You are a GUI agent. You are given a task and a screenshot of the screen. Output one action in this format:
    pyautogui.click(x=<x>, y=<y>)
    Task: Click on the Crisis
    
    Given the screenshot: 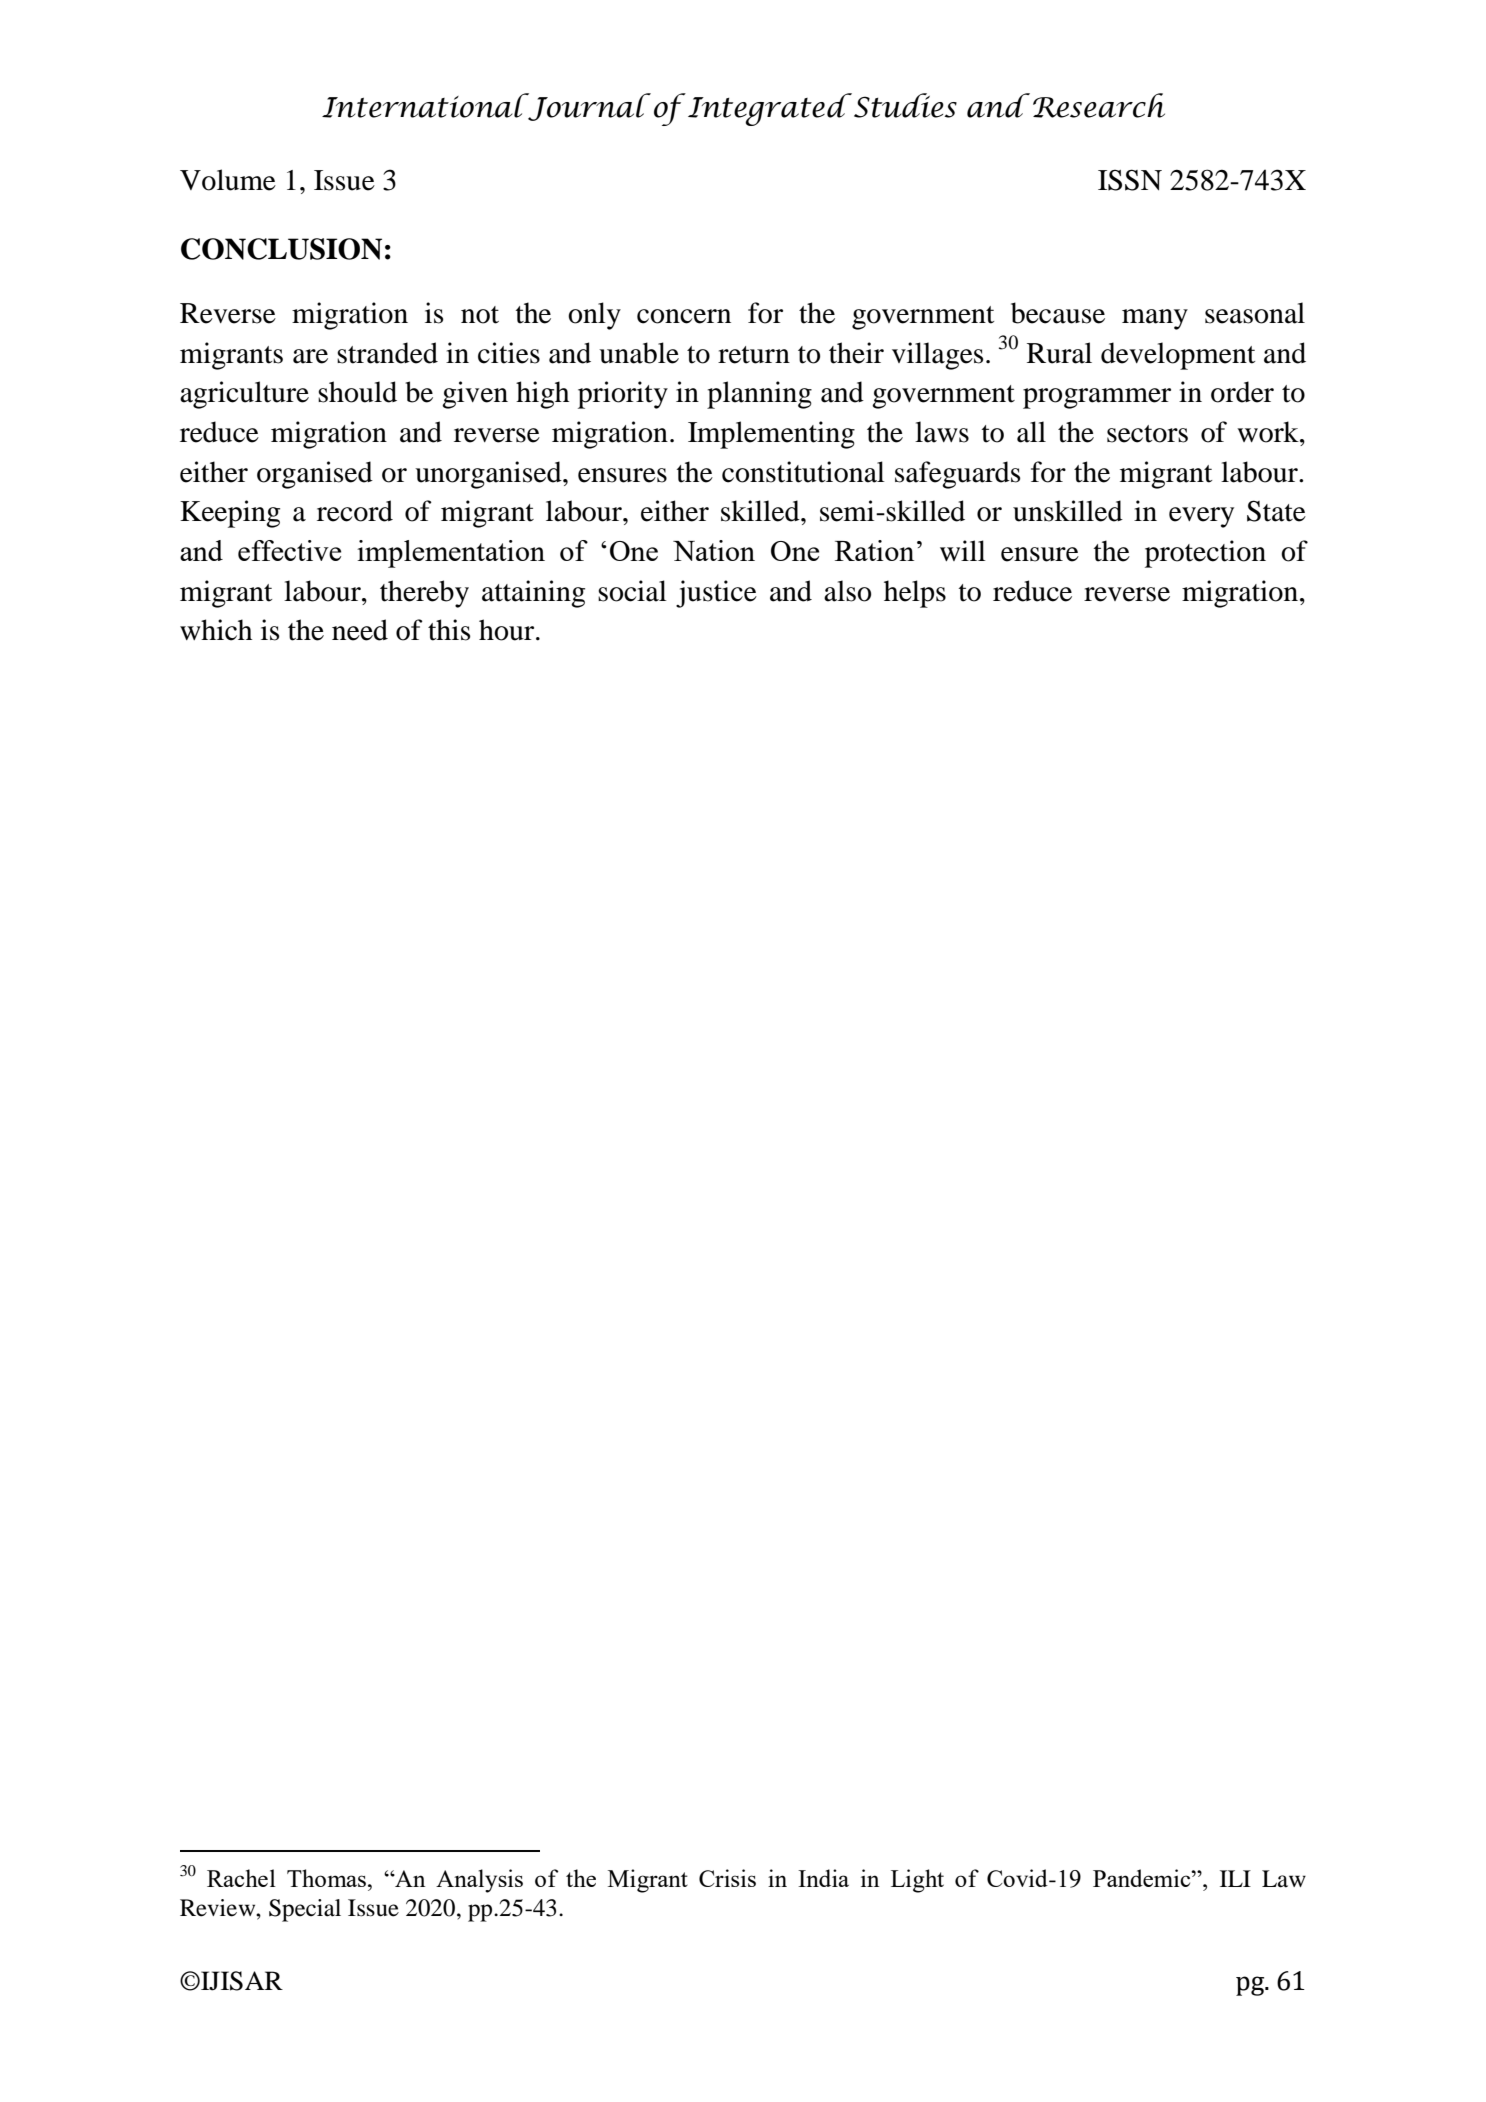 What is the action you would take?
    pyautogui.click(x=727, y=1878)
